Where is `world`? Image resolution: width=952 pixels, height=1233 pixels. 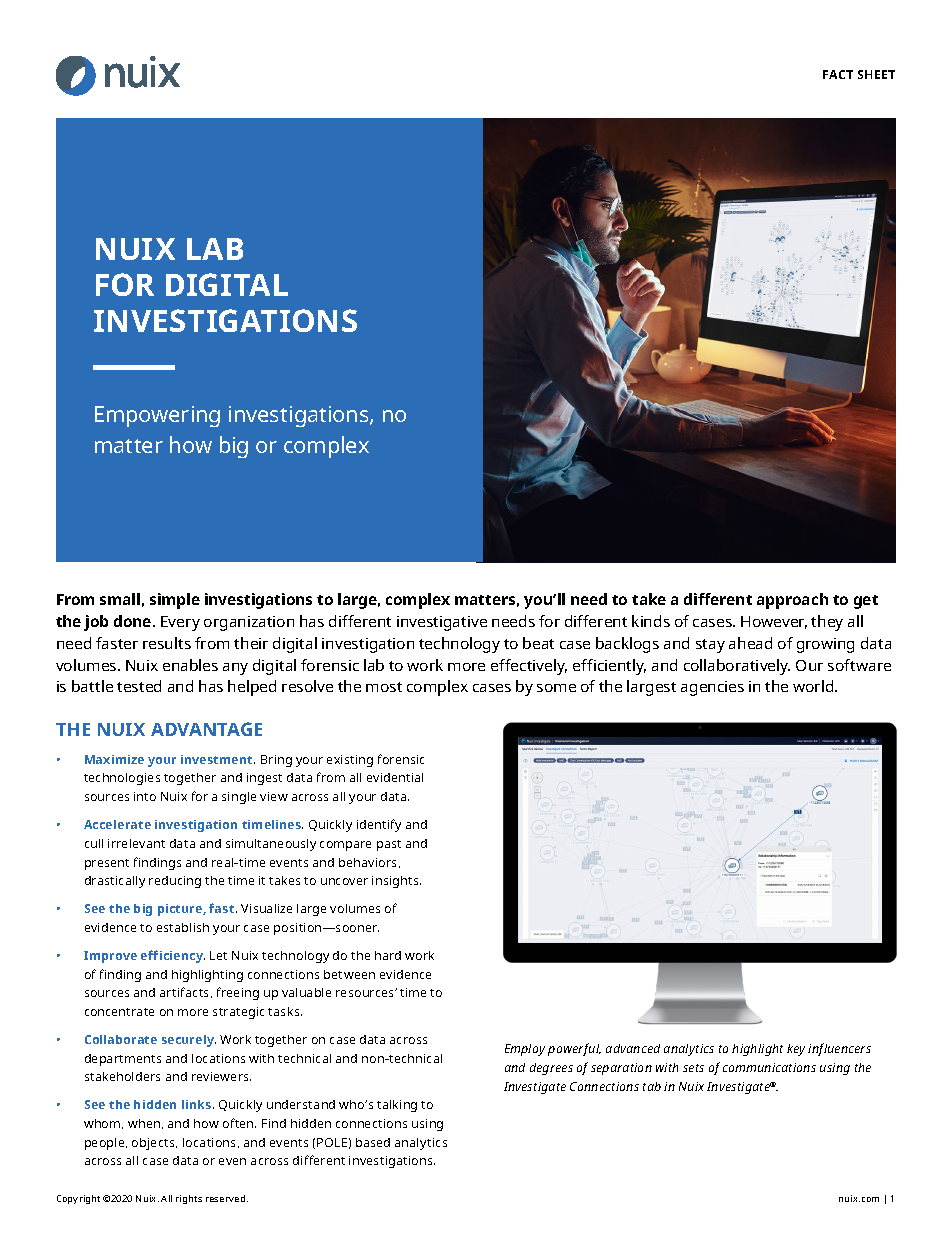
world is located at coordinates (814, 686).
